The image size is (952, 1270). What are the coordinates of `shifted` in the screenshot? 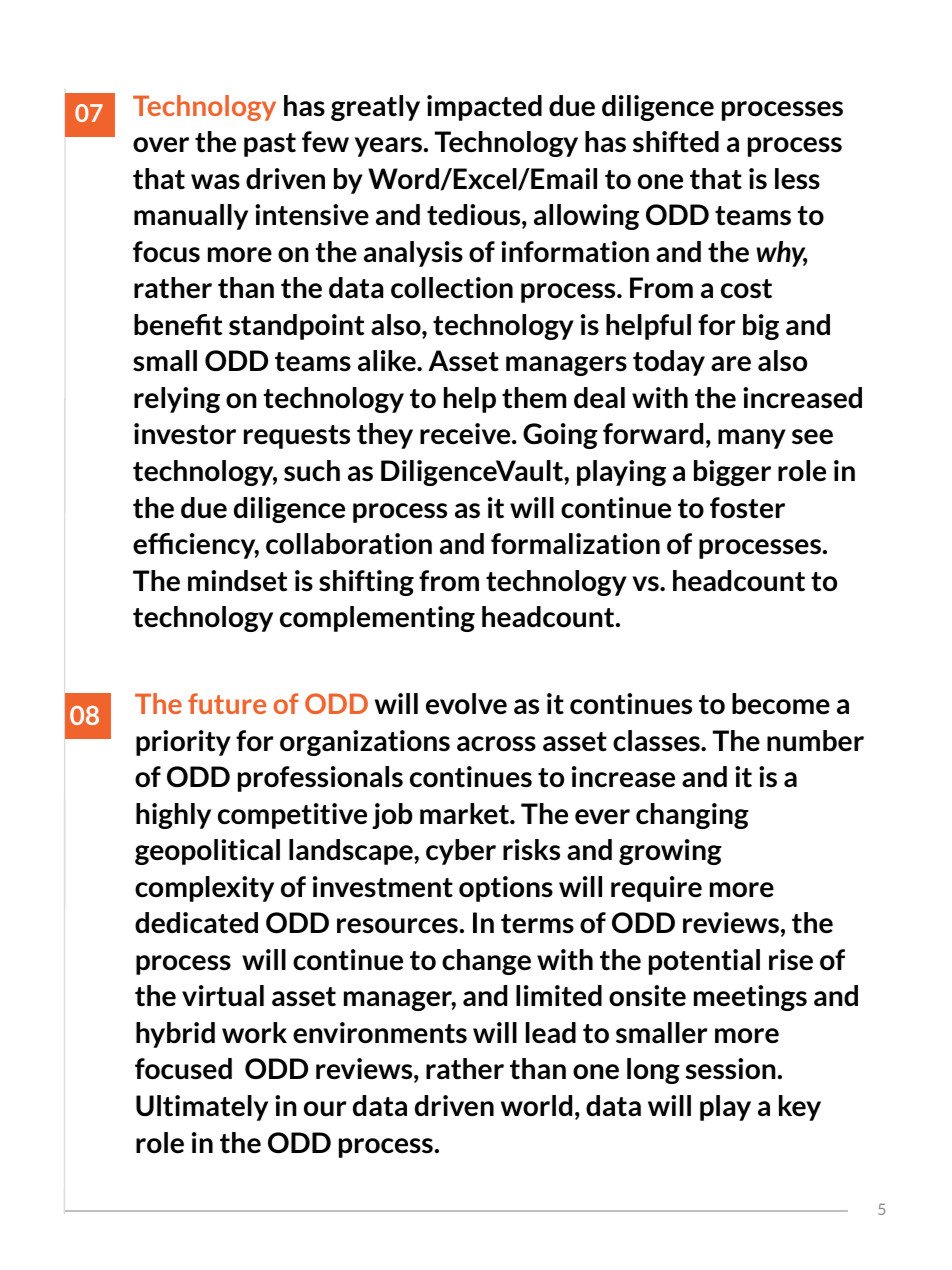 It's located at (676, 141).
